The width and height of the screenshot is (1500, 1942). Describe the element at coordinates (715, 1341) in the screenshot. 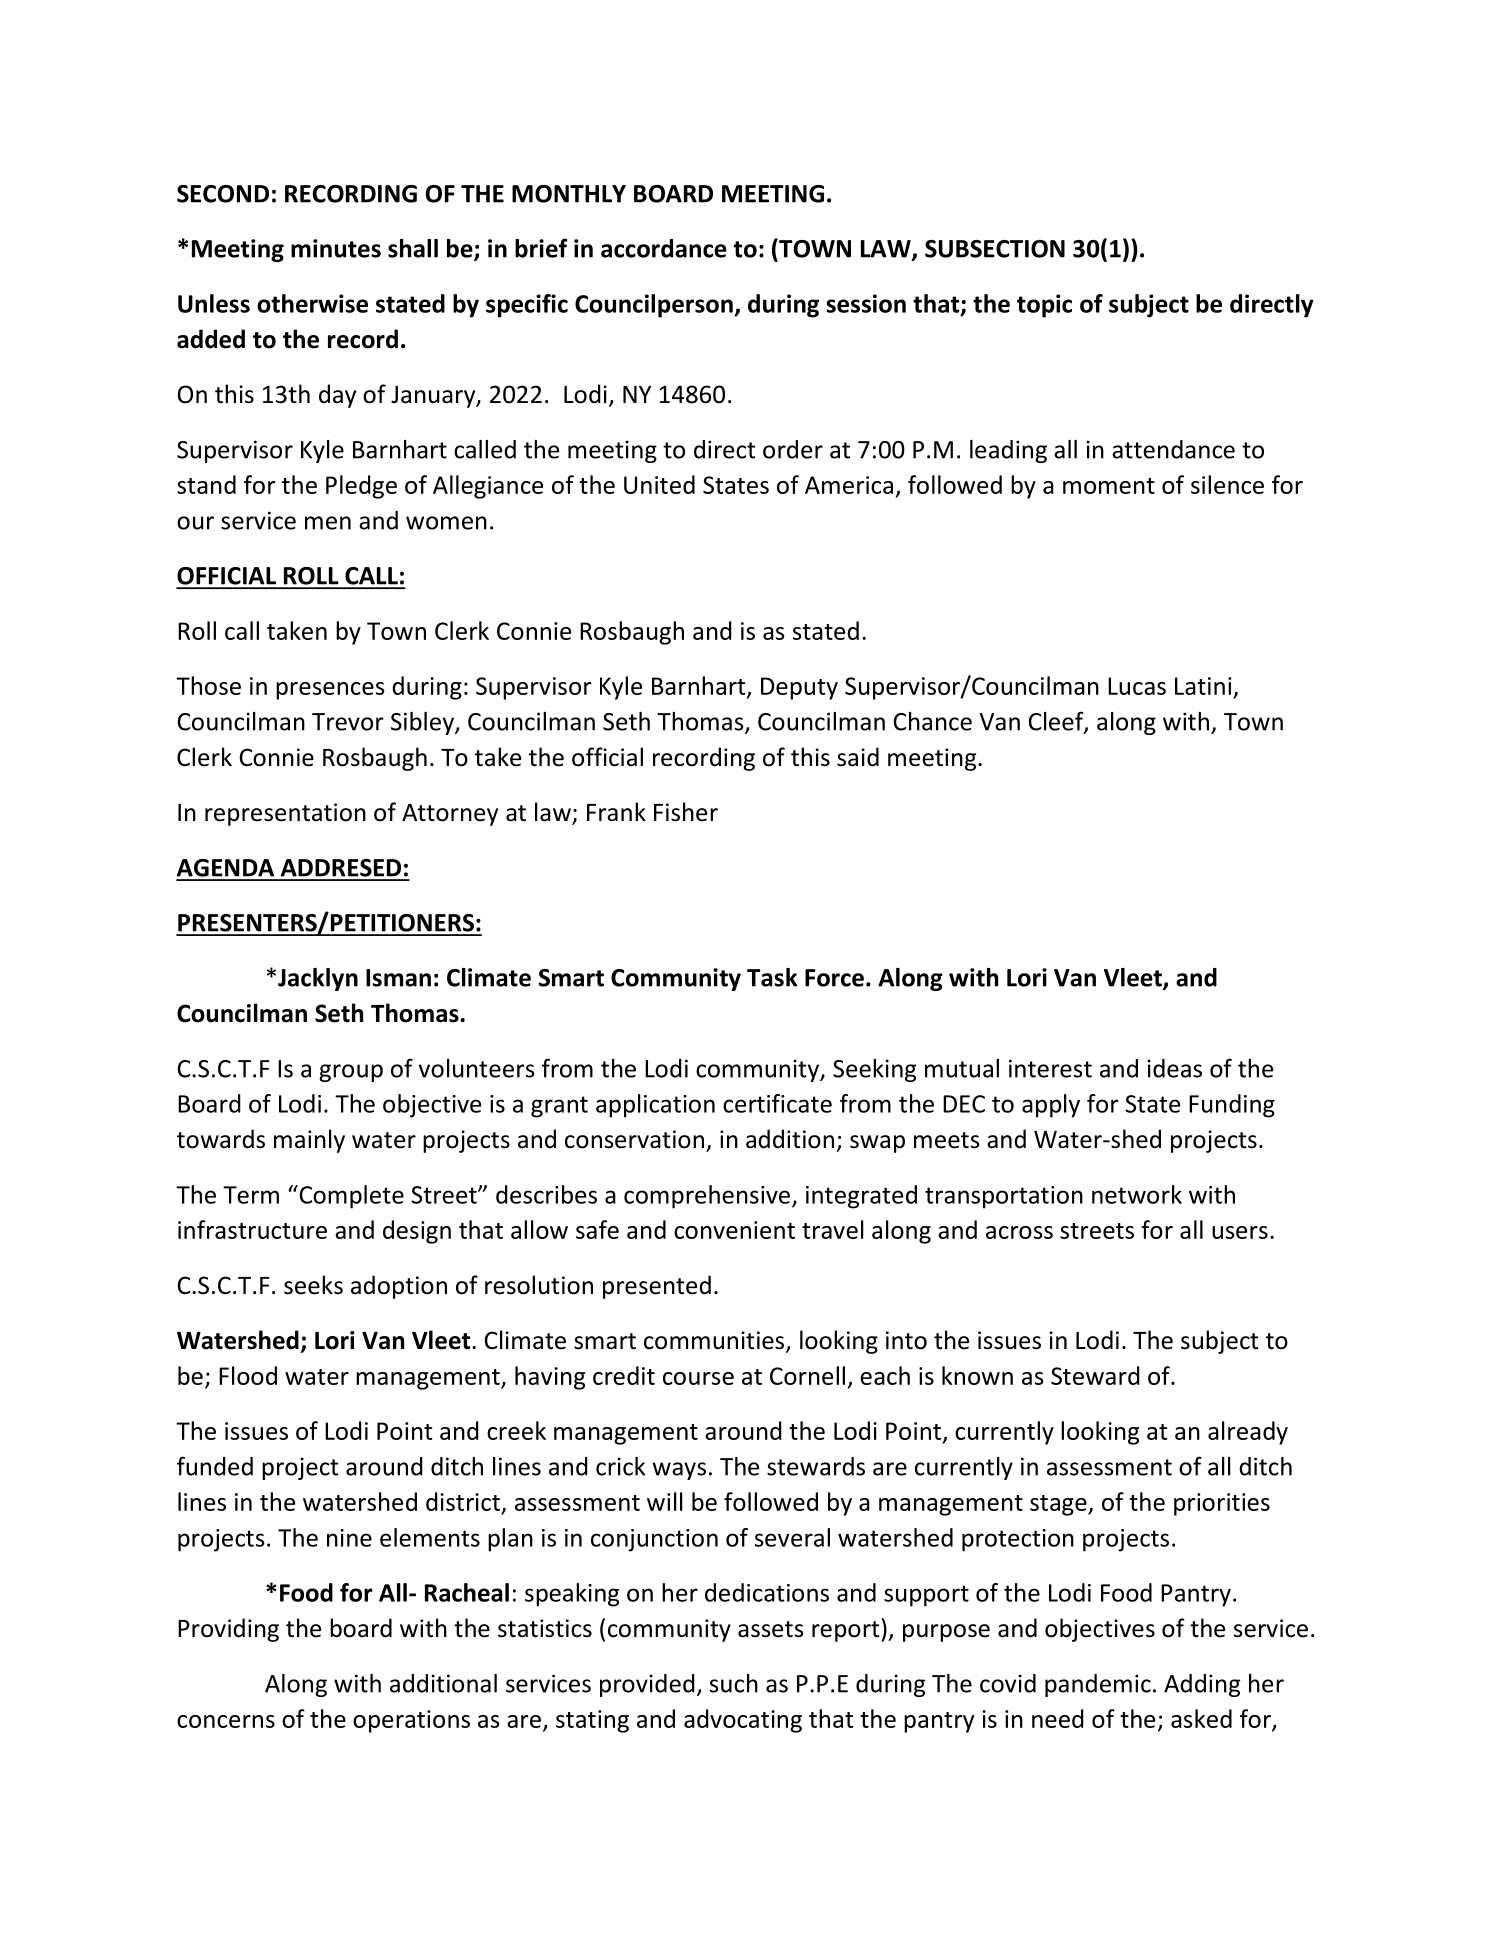

I see `communities` at that location.
